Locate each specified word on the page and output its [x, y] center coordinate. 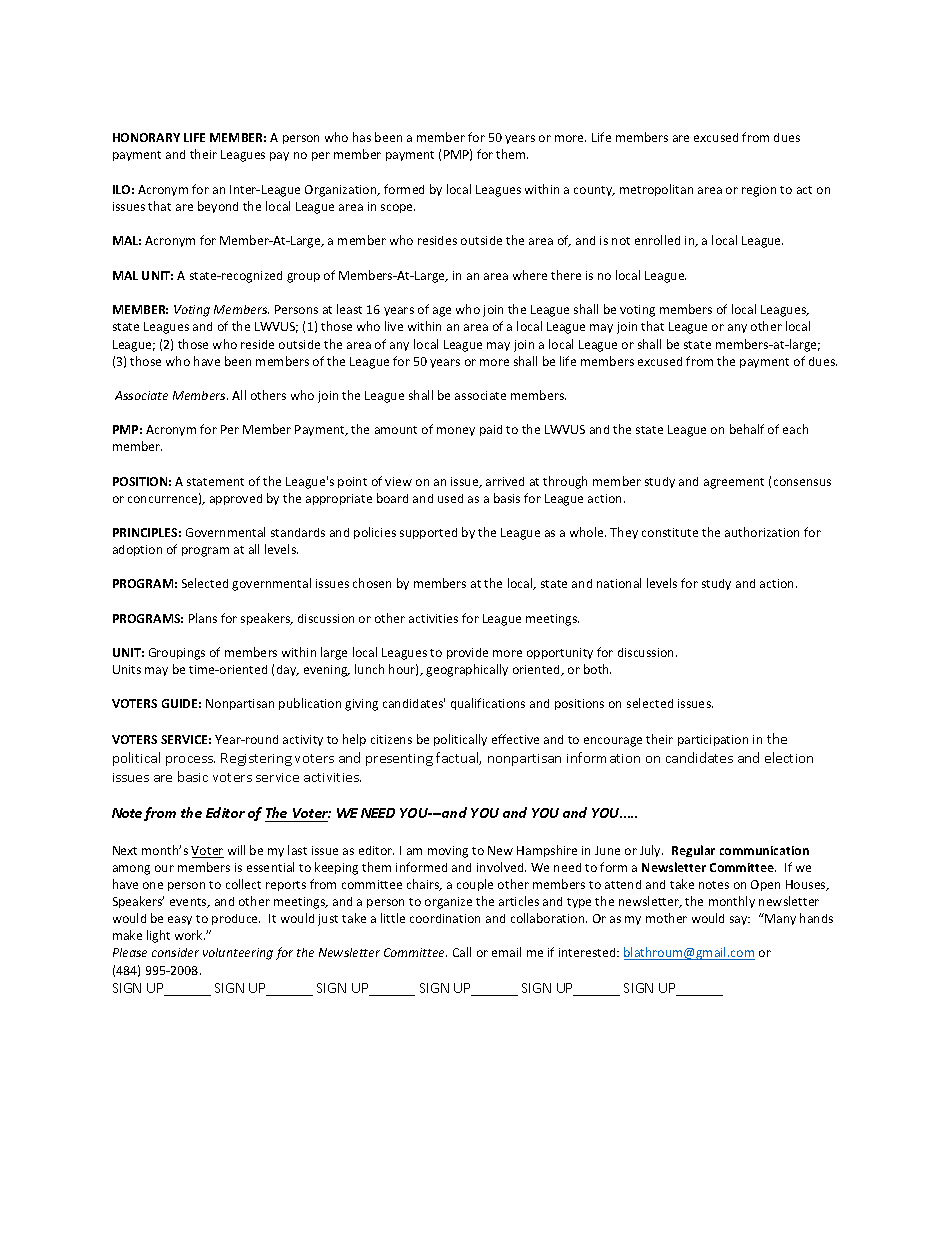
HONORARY [146, 137]
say [740, 920]
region [759, 191]
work [190, 935]
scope [398, 208]
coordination [445, 918]
